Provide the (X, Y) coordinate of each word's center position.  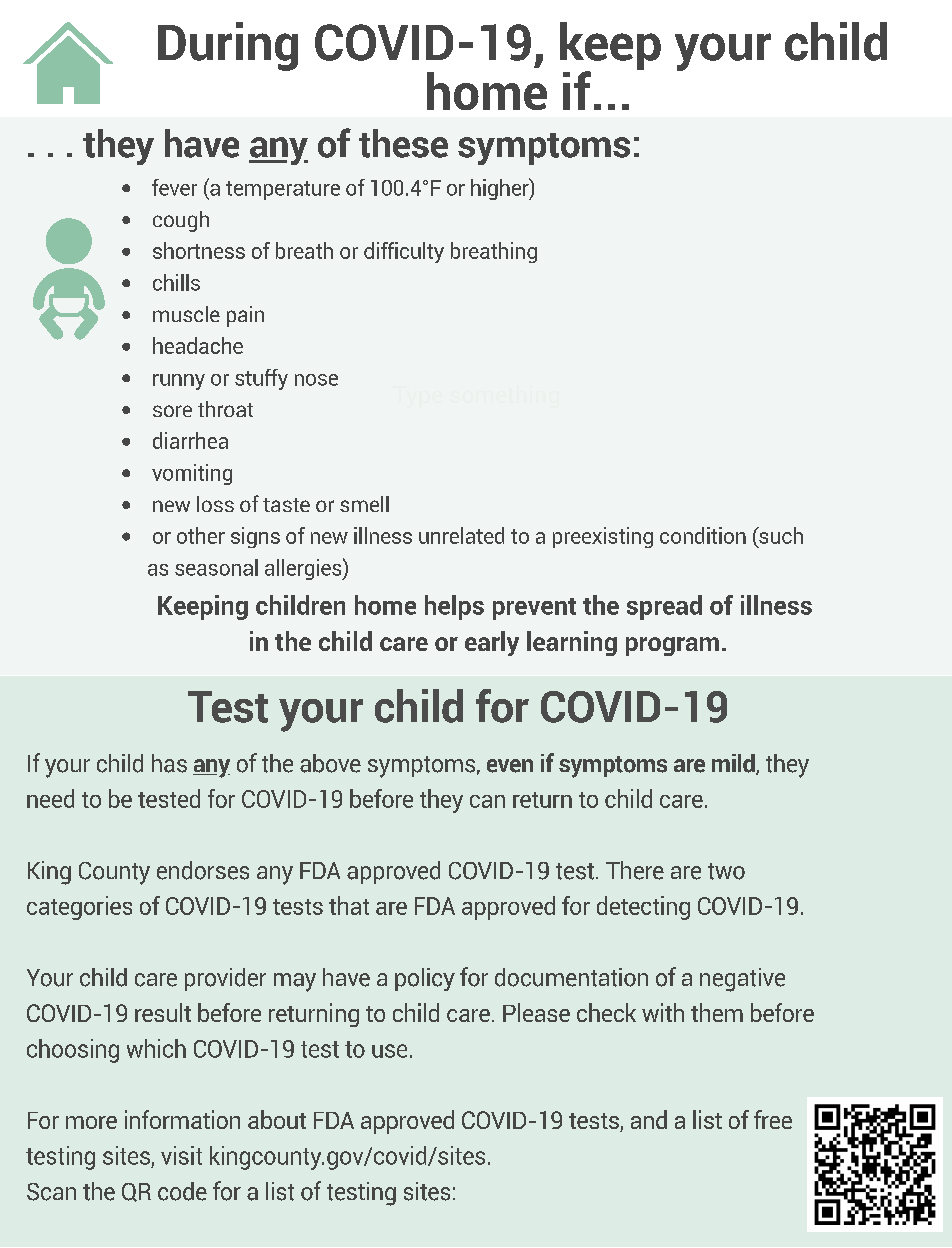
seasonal (216, 567)
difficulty (404, 252)
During (228, 46)
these (403, 143)
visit (181, 1155)
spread (664, 607)
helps (454, 607)
